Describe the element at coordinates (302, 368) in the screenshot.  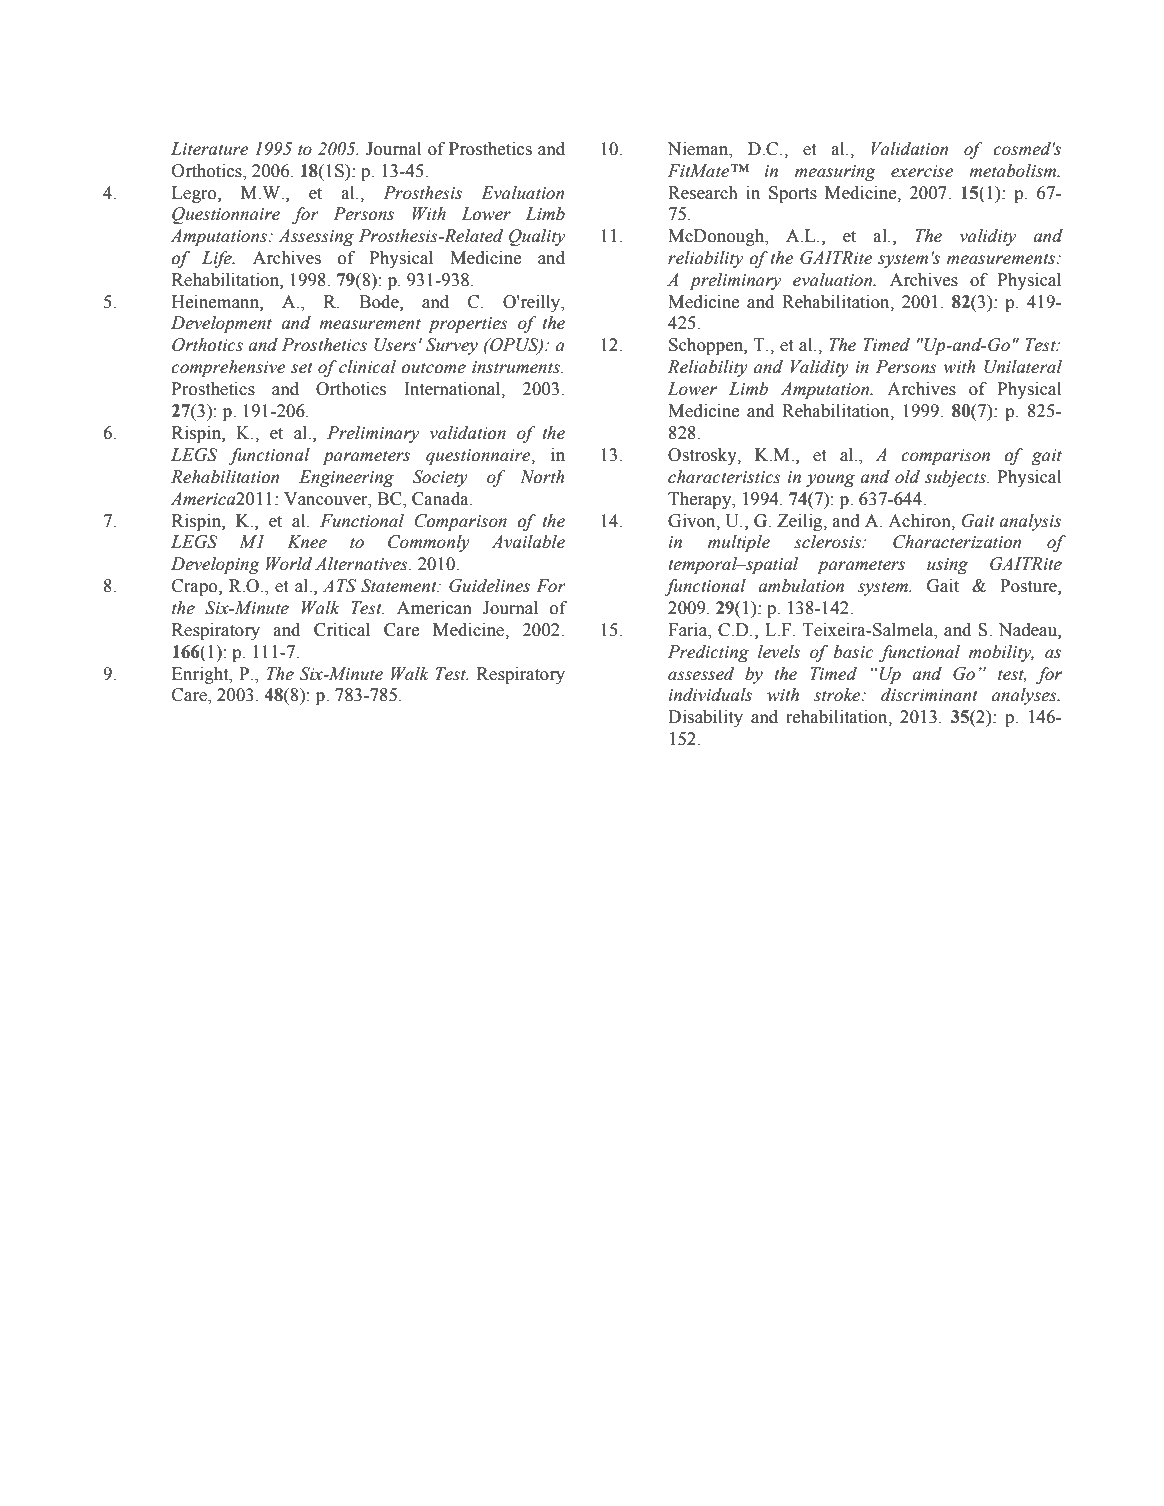
I see `set` at that location.
